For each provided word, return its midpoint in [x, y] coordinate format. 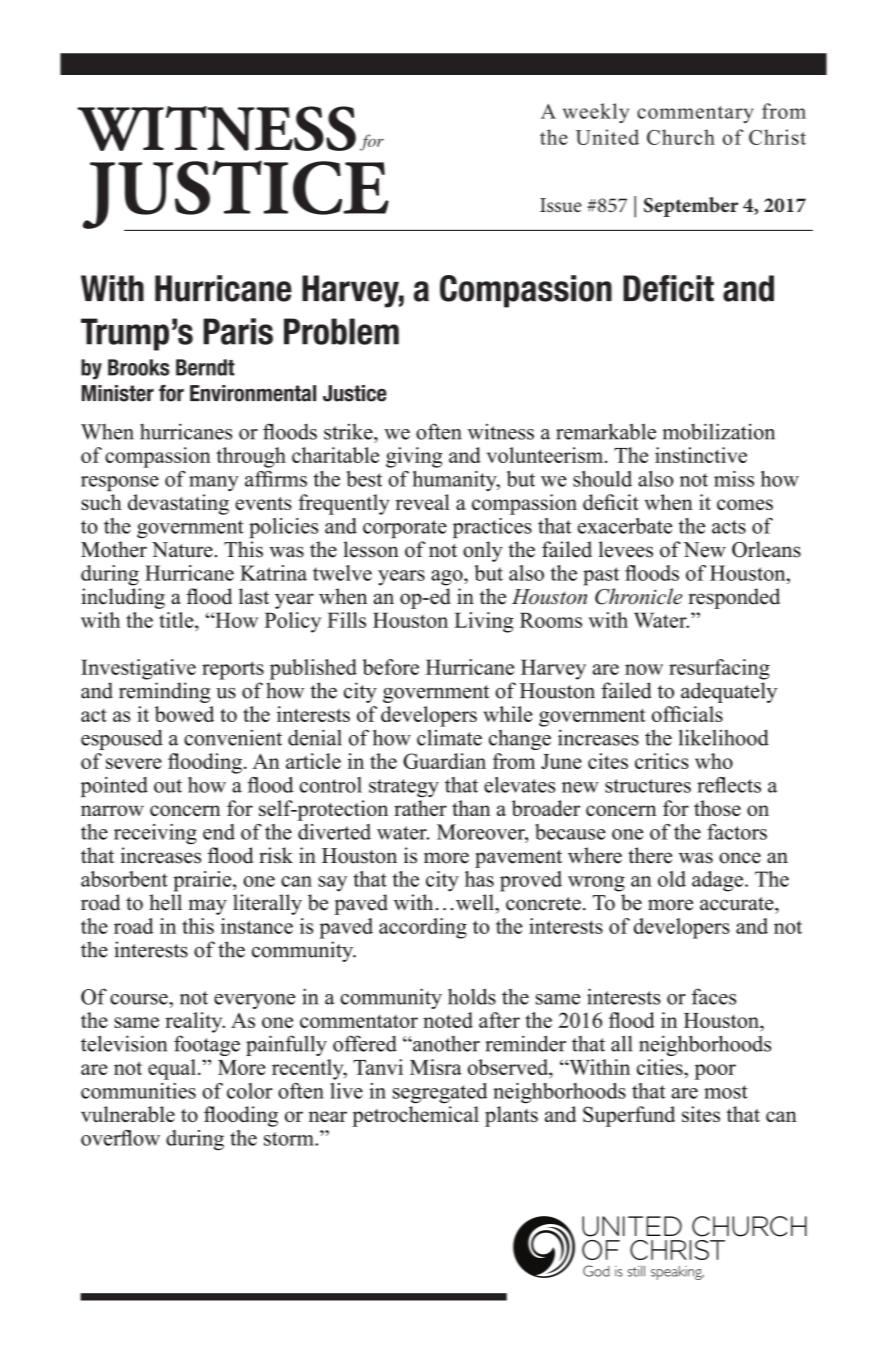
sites [701, 1114]
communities [138, 1091]
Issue [561, 205]
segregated [440, 1093]
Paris [238, 331]
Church [681, 137]
